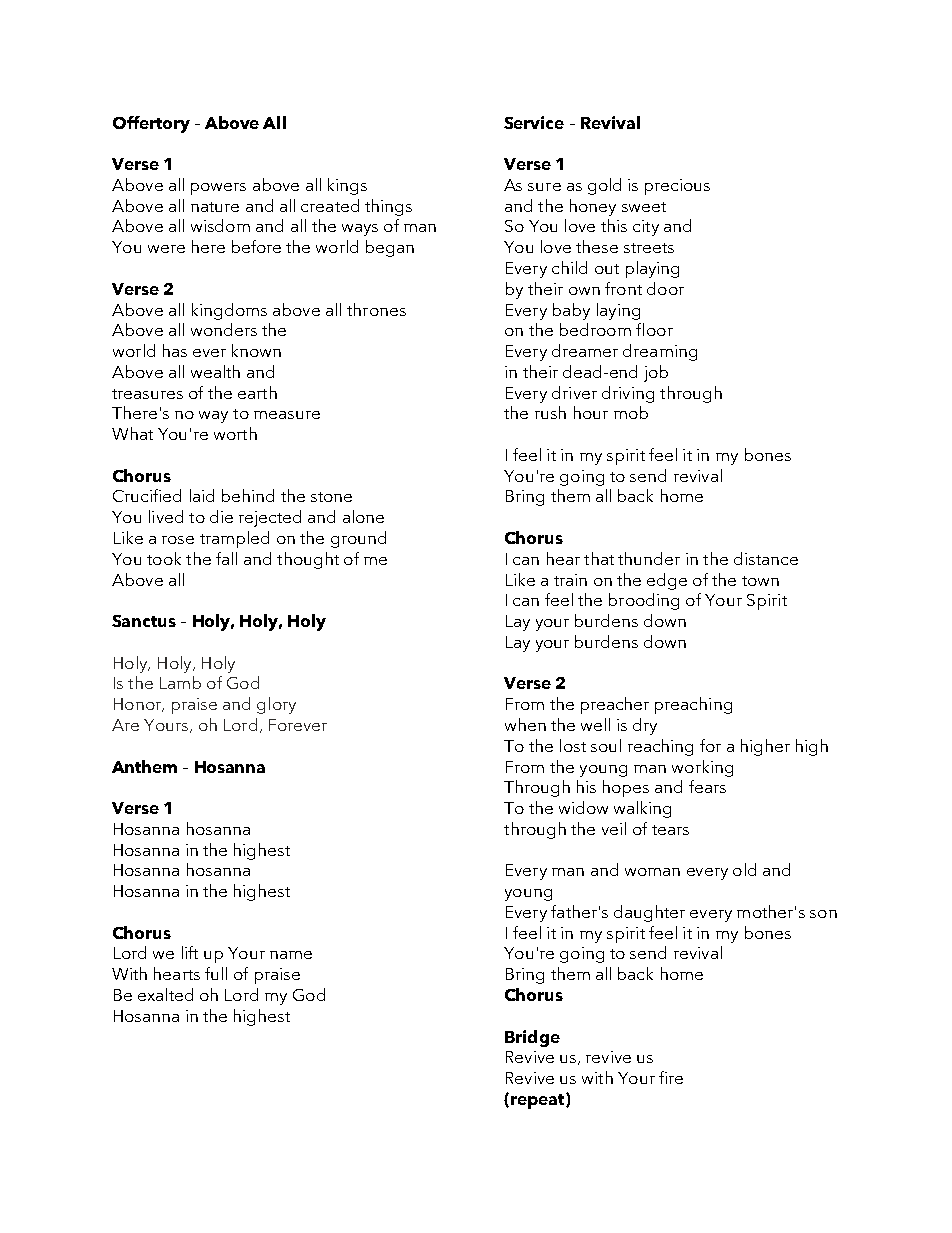  Describe the element at coordinates (760, 581) in the document. I see `town` at that location.
